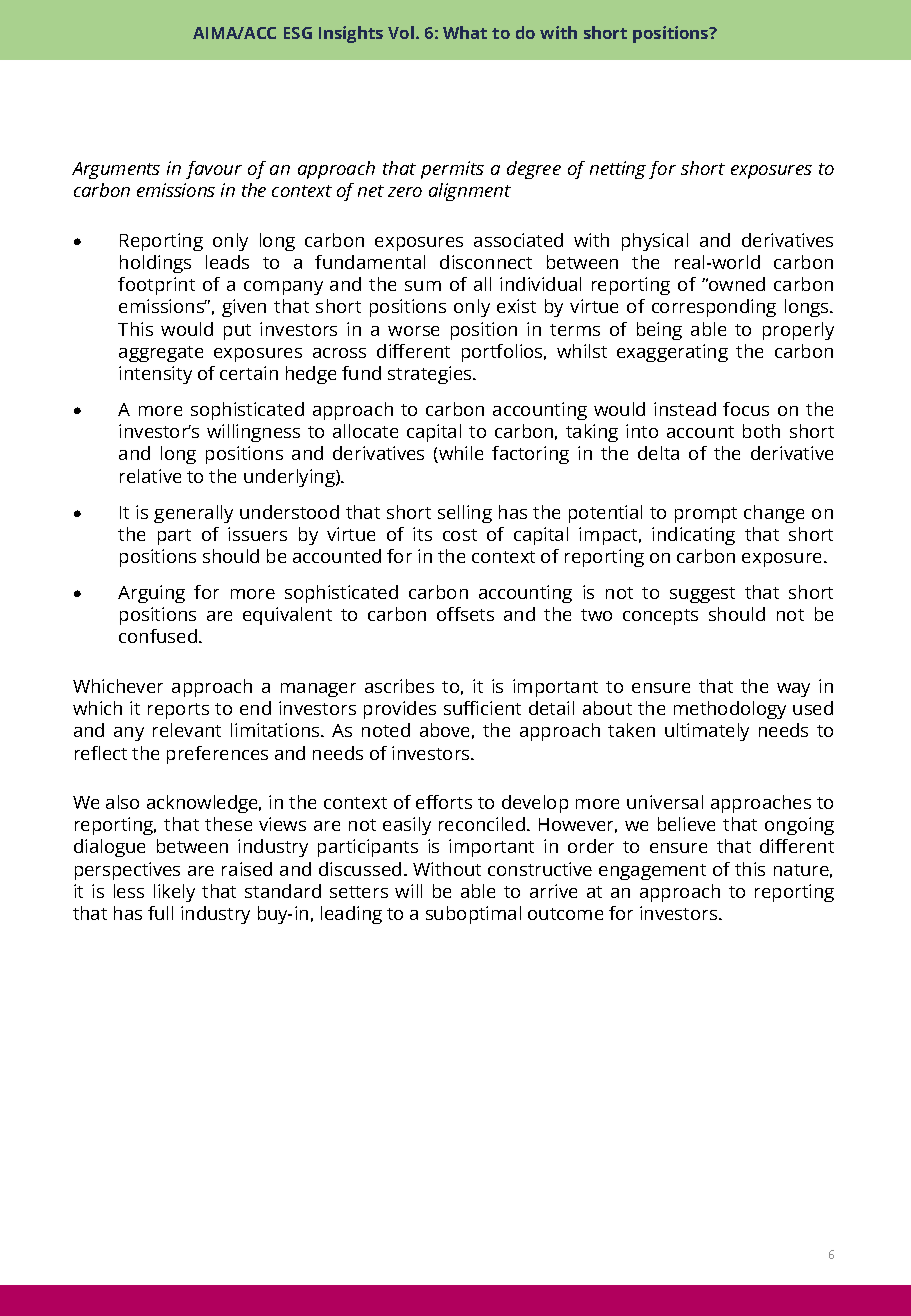  I want to click on delta, so click(658, 453).
